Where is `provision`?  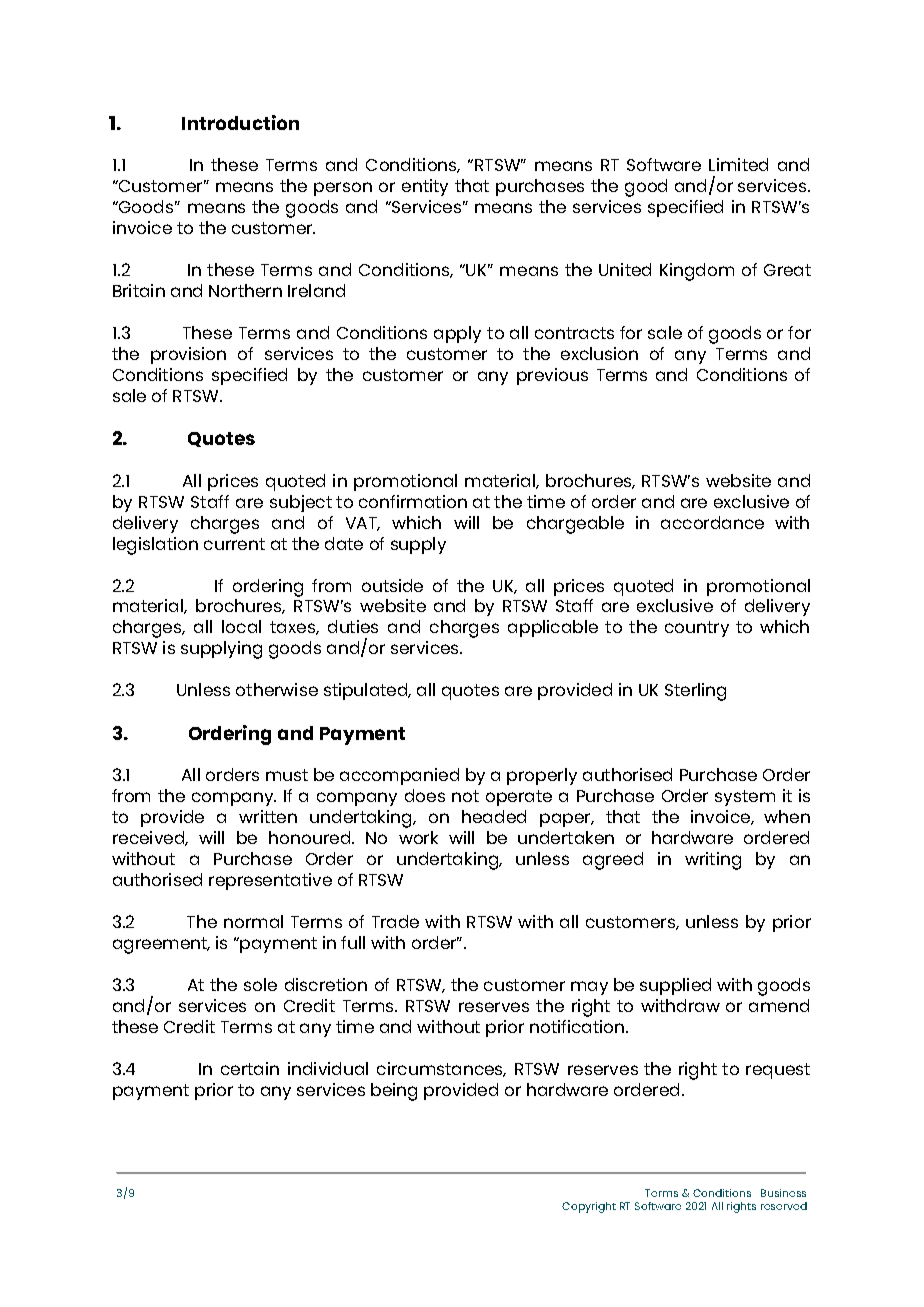
provision is located at coordinates (188, 355).
